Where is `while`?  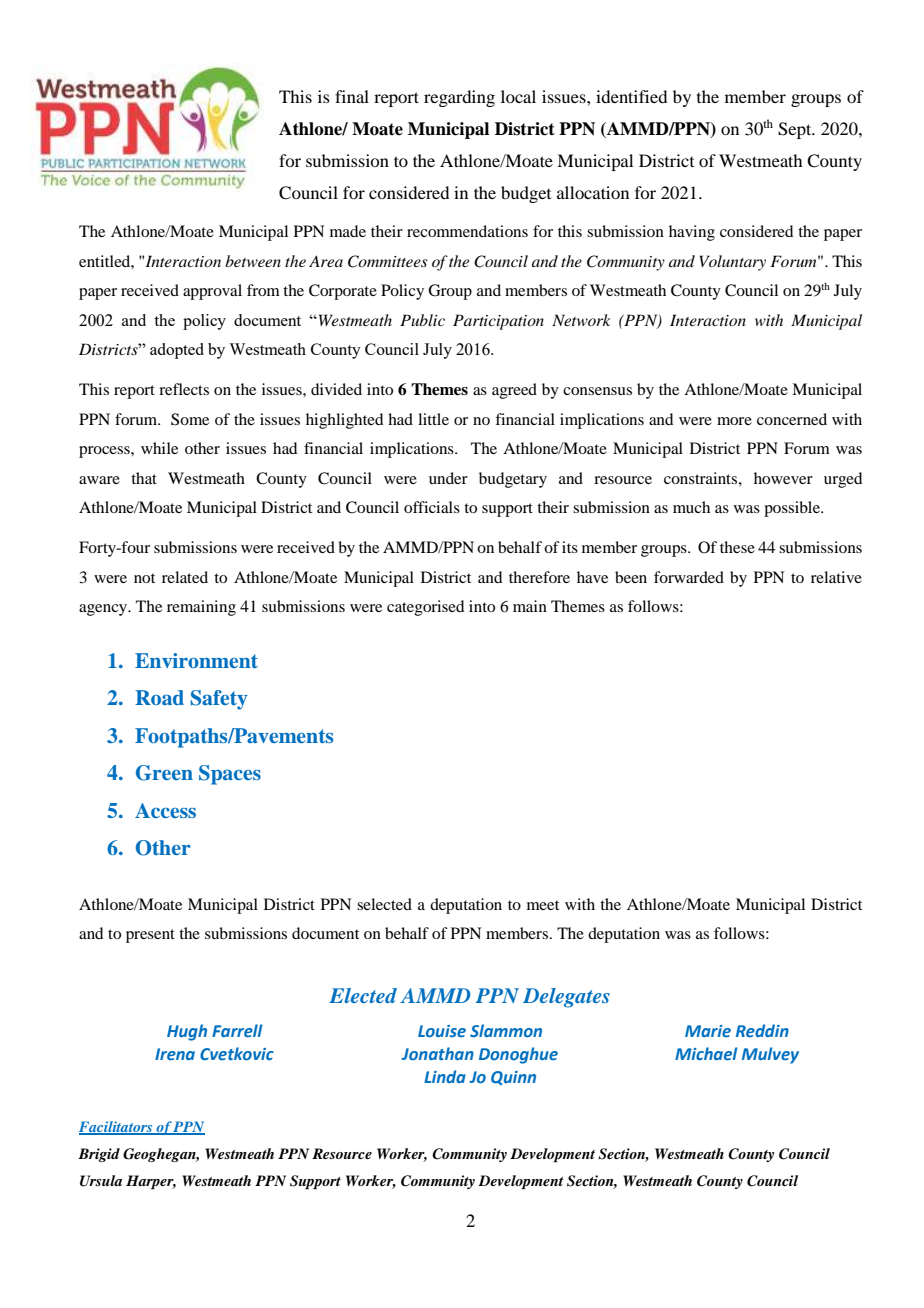 while is located at coordinates (159, 448).
